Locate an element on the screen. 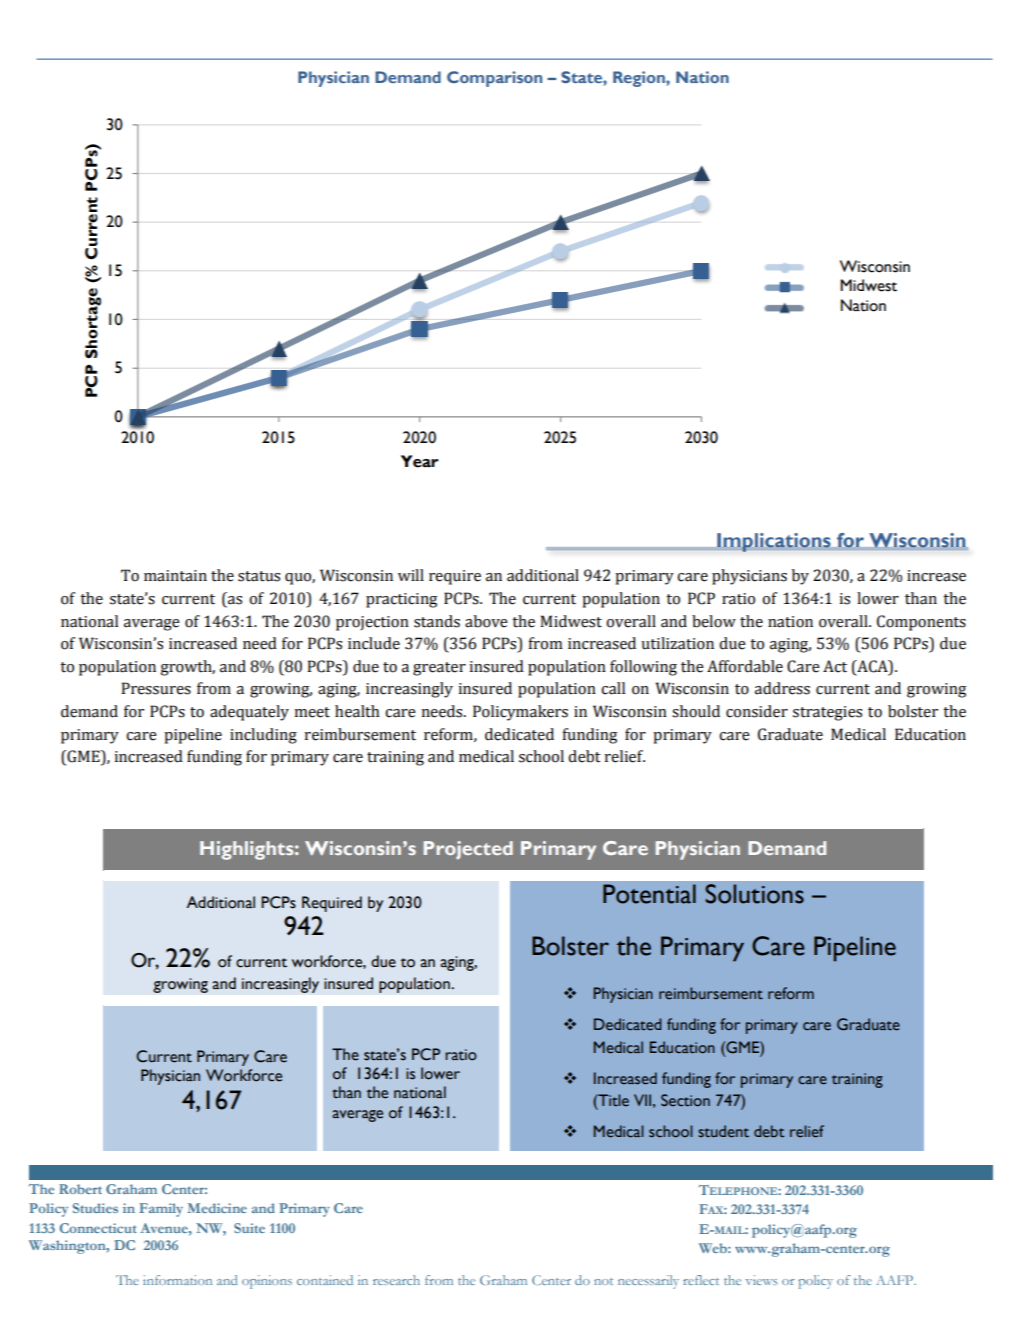 Image resolution: width=1027 pixels, height=1329 pixels. greater is located at coordinates (439, 669).
